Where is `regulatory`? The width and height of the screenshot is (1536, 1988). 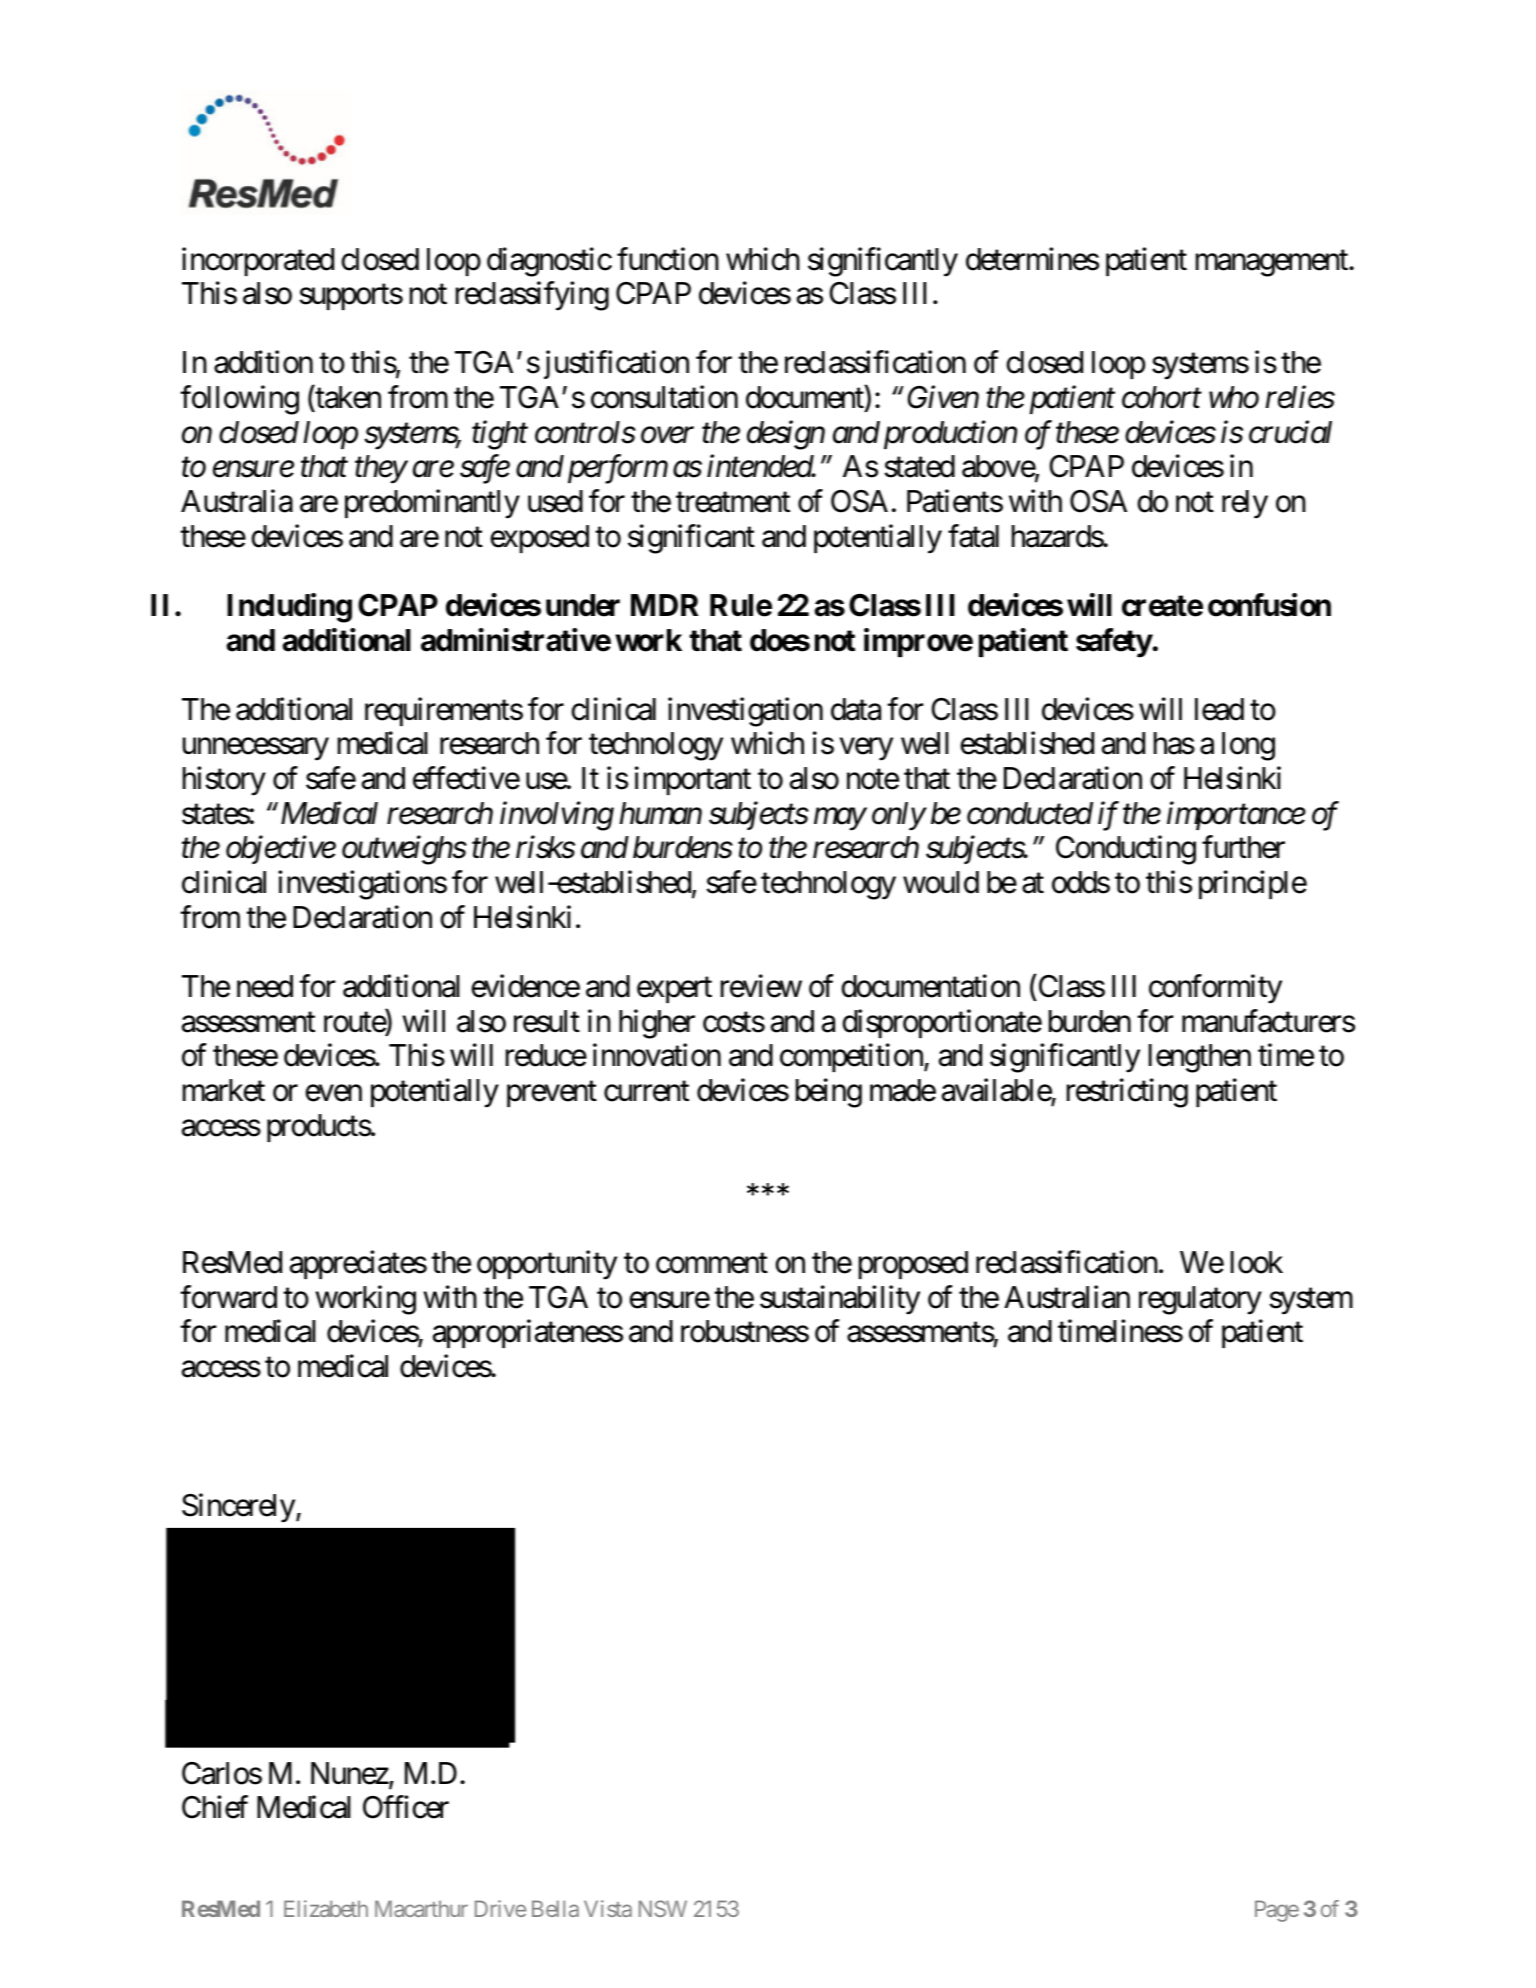
regulatory is located at coordinates (1200, 1300).
